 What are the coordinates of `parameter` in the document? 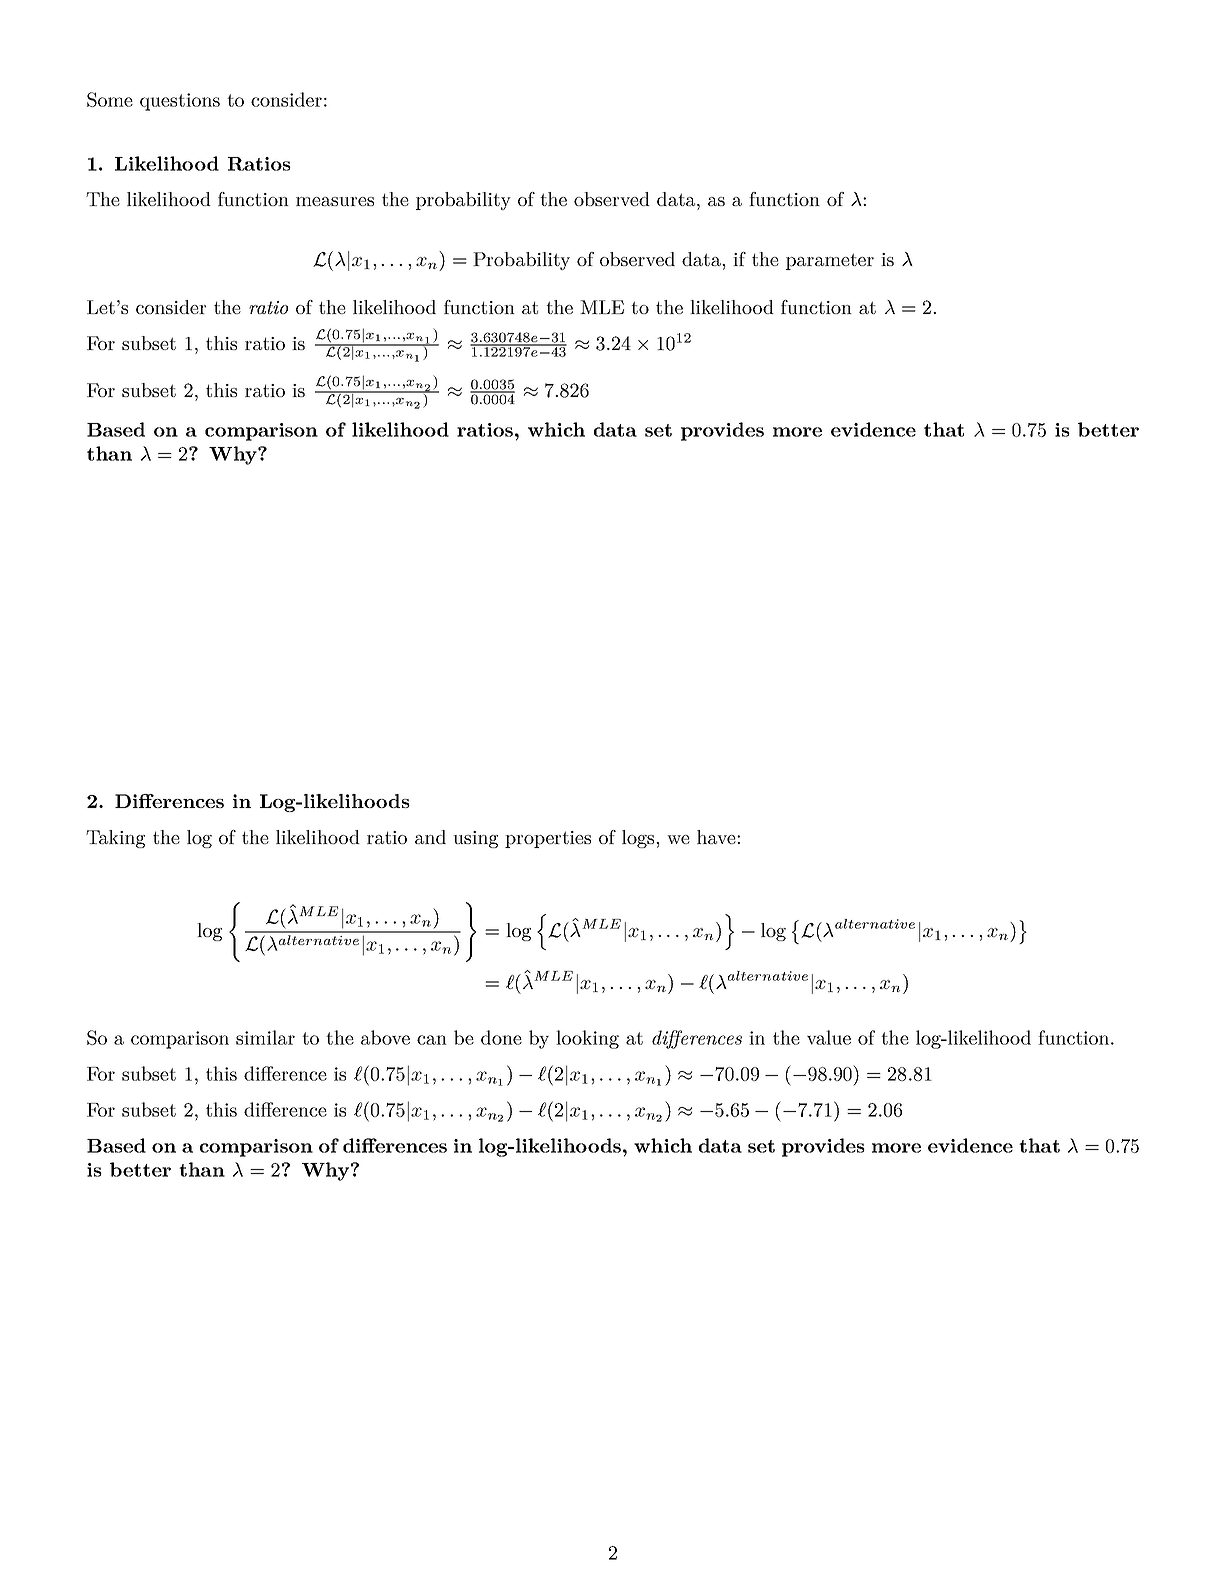 It's located at (830, 261).
